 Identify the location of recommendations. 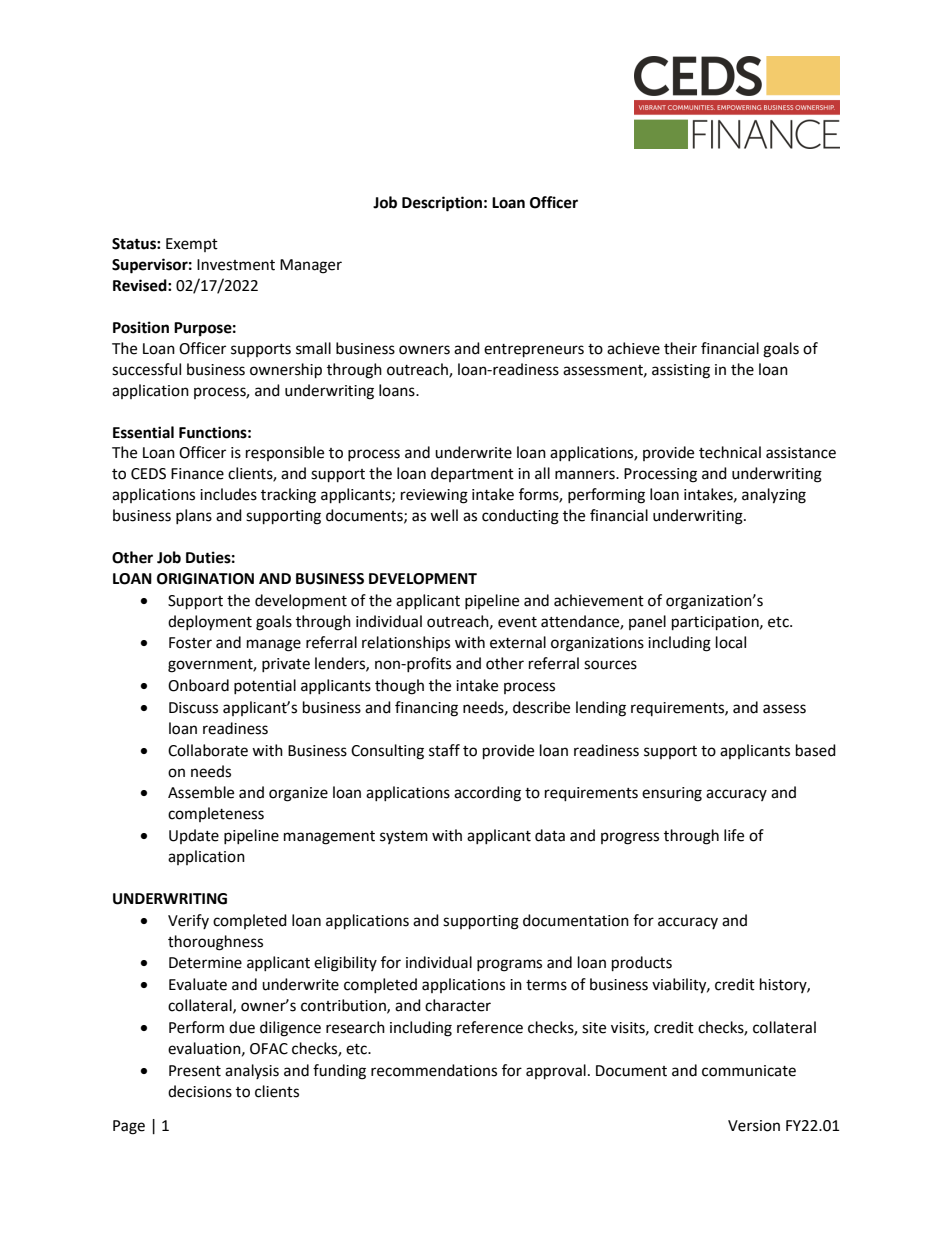
(434, 1070).
